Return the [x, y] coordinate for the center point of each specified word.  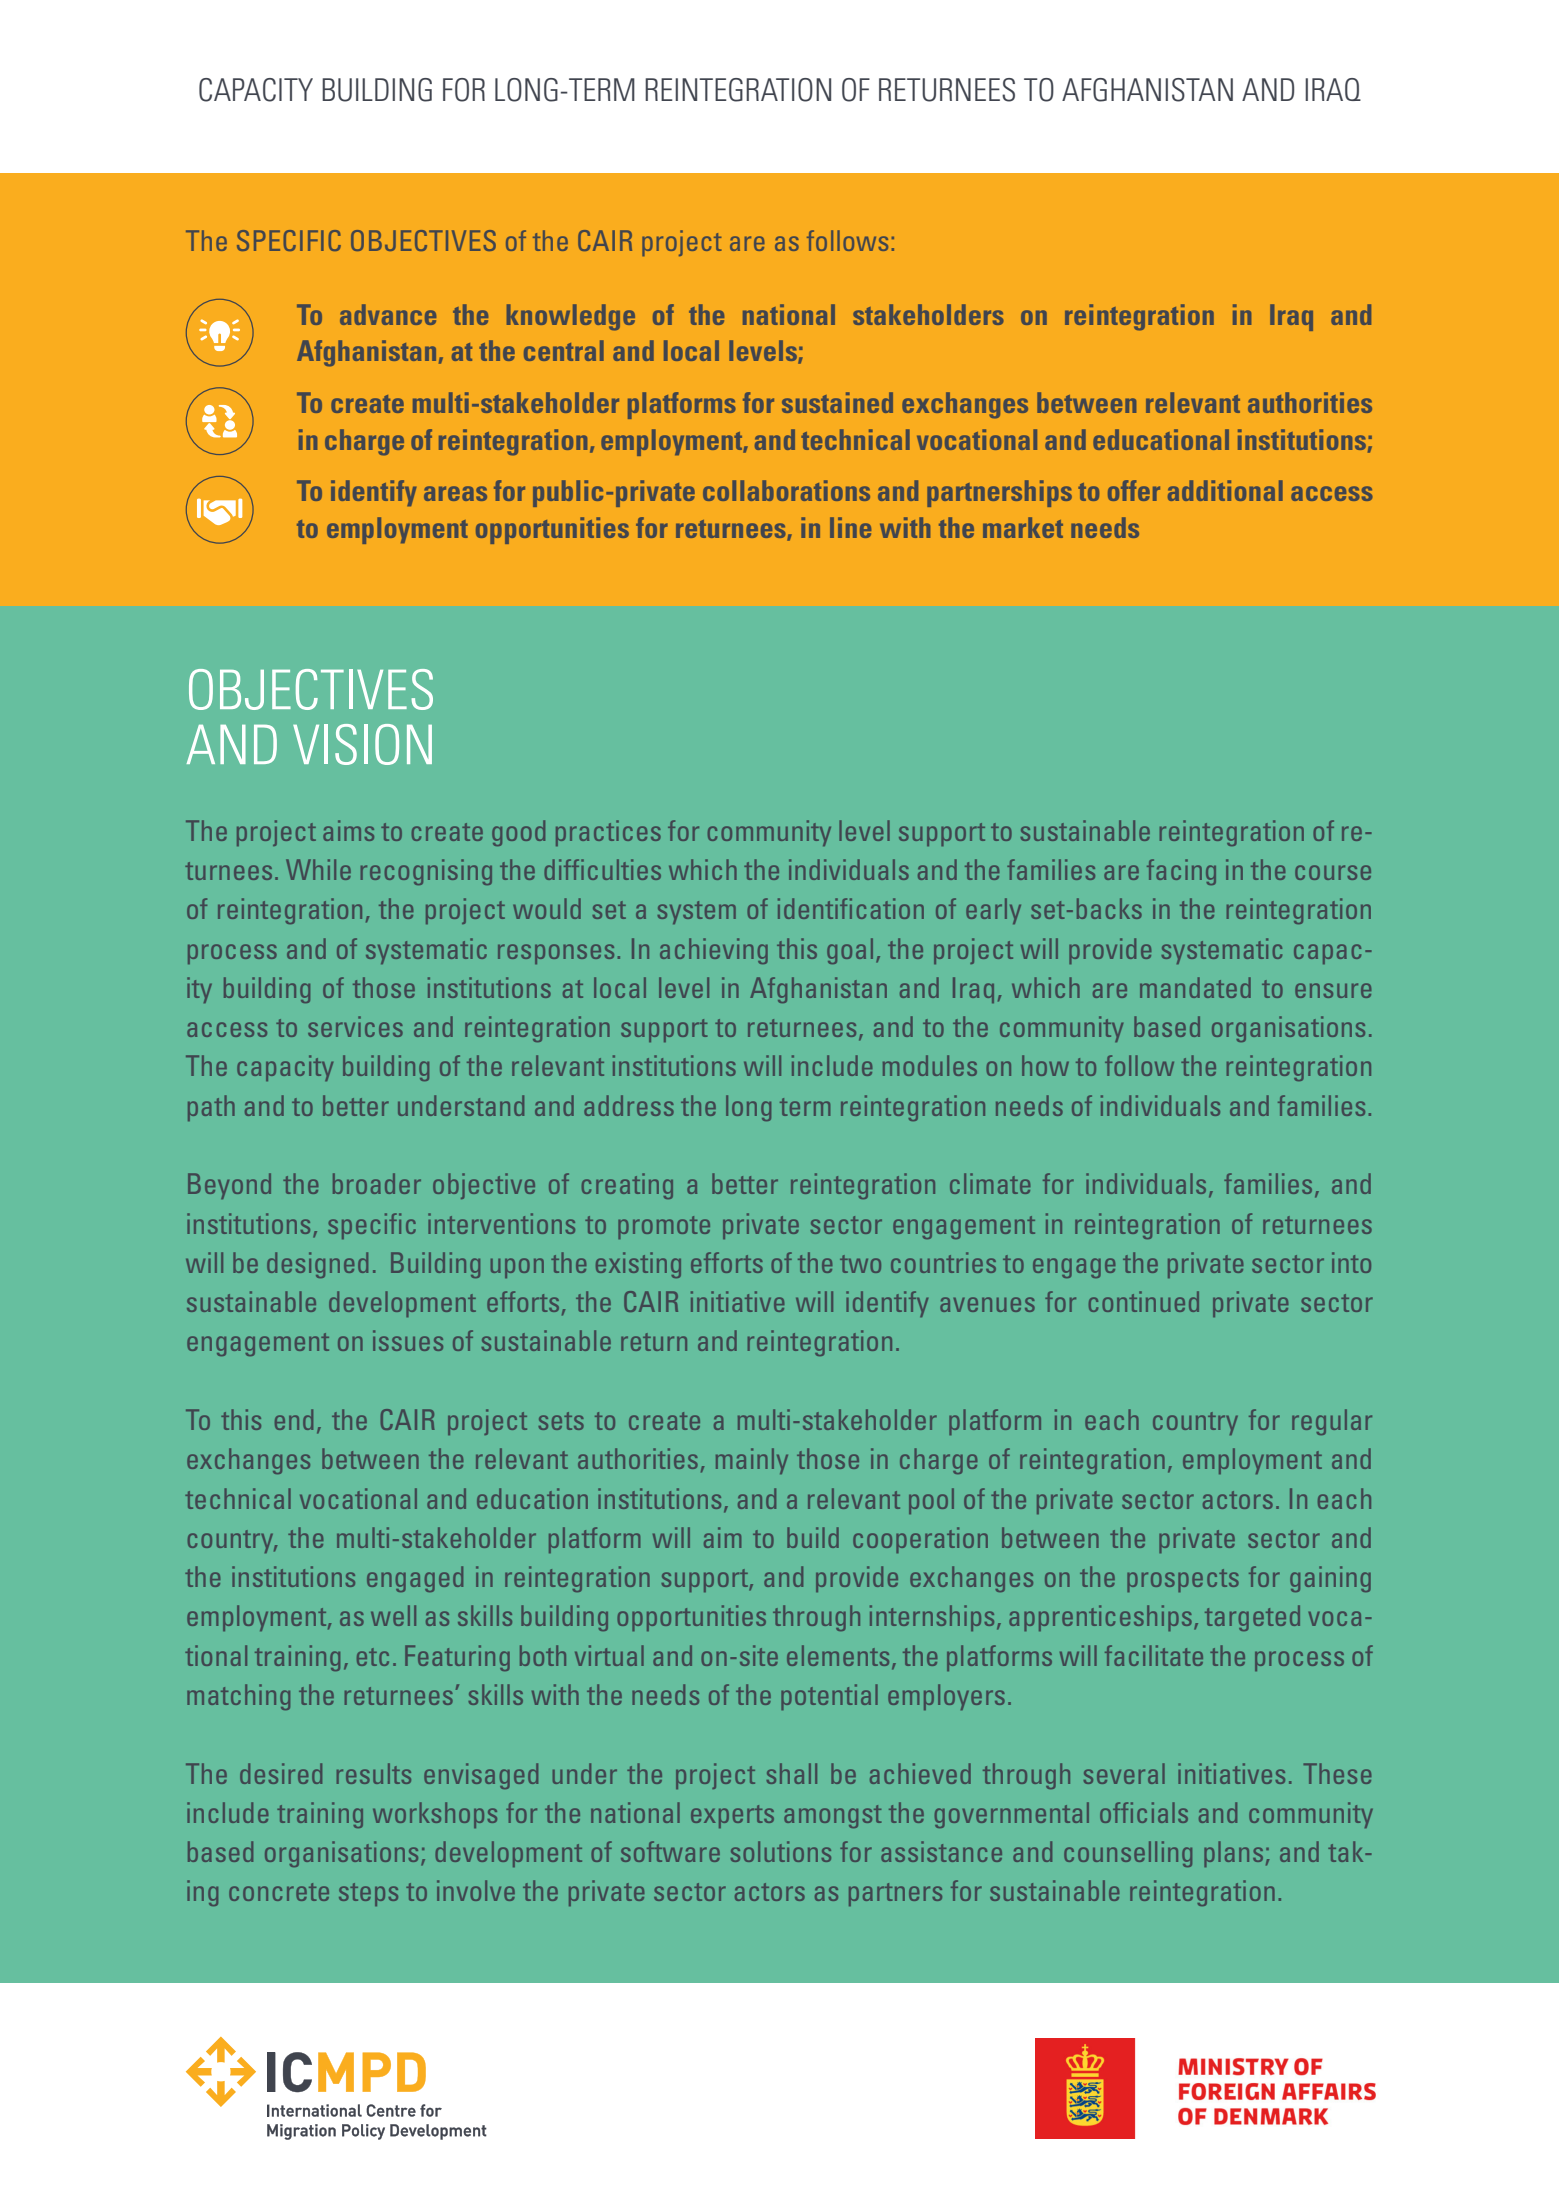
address [629, 1105]
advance [388, 314]
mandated [1195, 987]
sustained [837, 402]
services [355, 1026]
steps [368, 1894]
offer [1134, 490]
